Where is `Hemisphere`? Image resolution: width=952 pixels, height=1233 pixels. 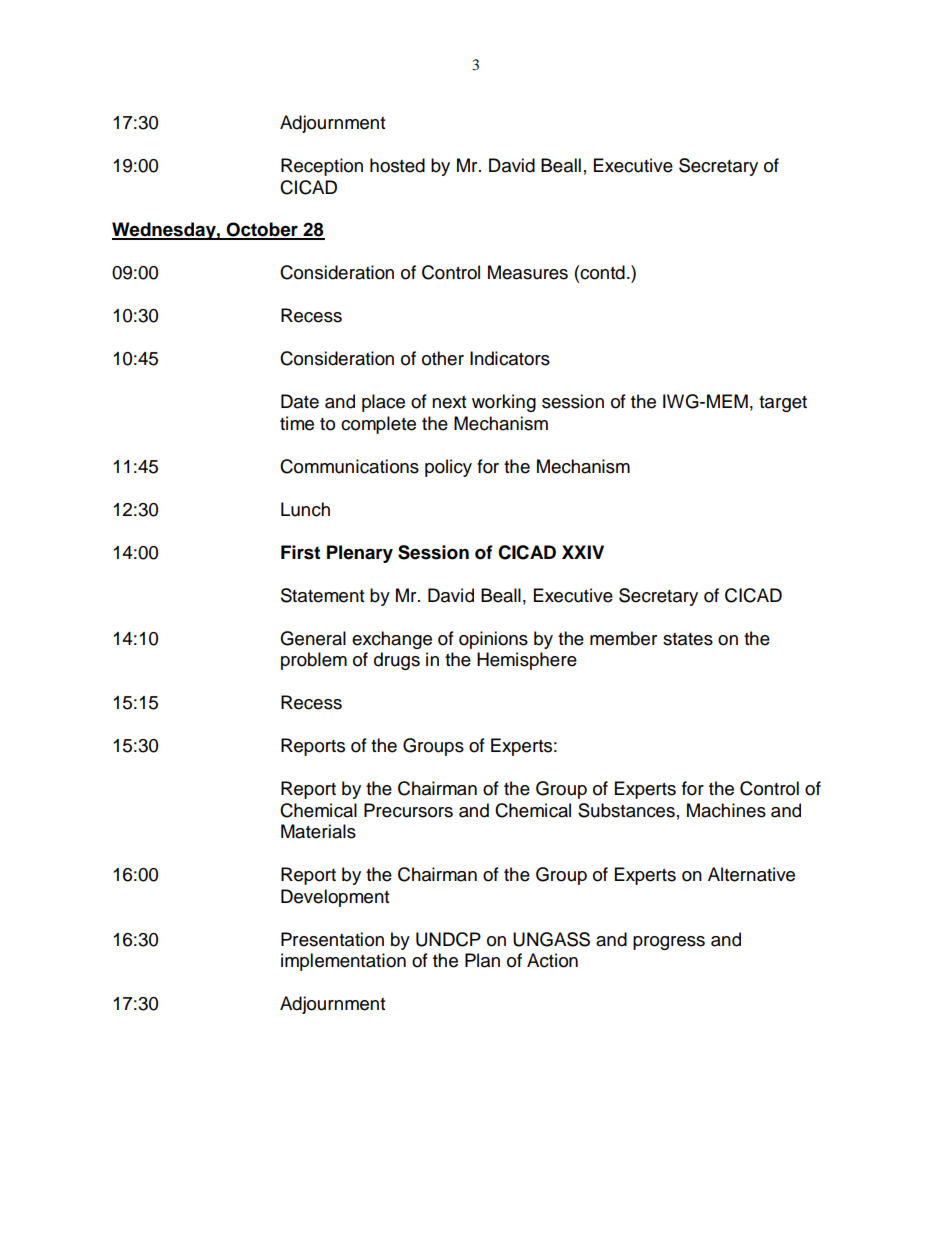 Hemisphere is located at coordinates (527, 661).
